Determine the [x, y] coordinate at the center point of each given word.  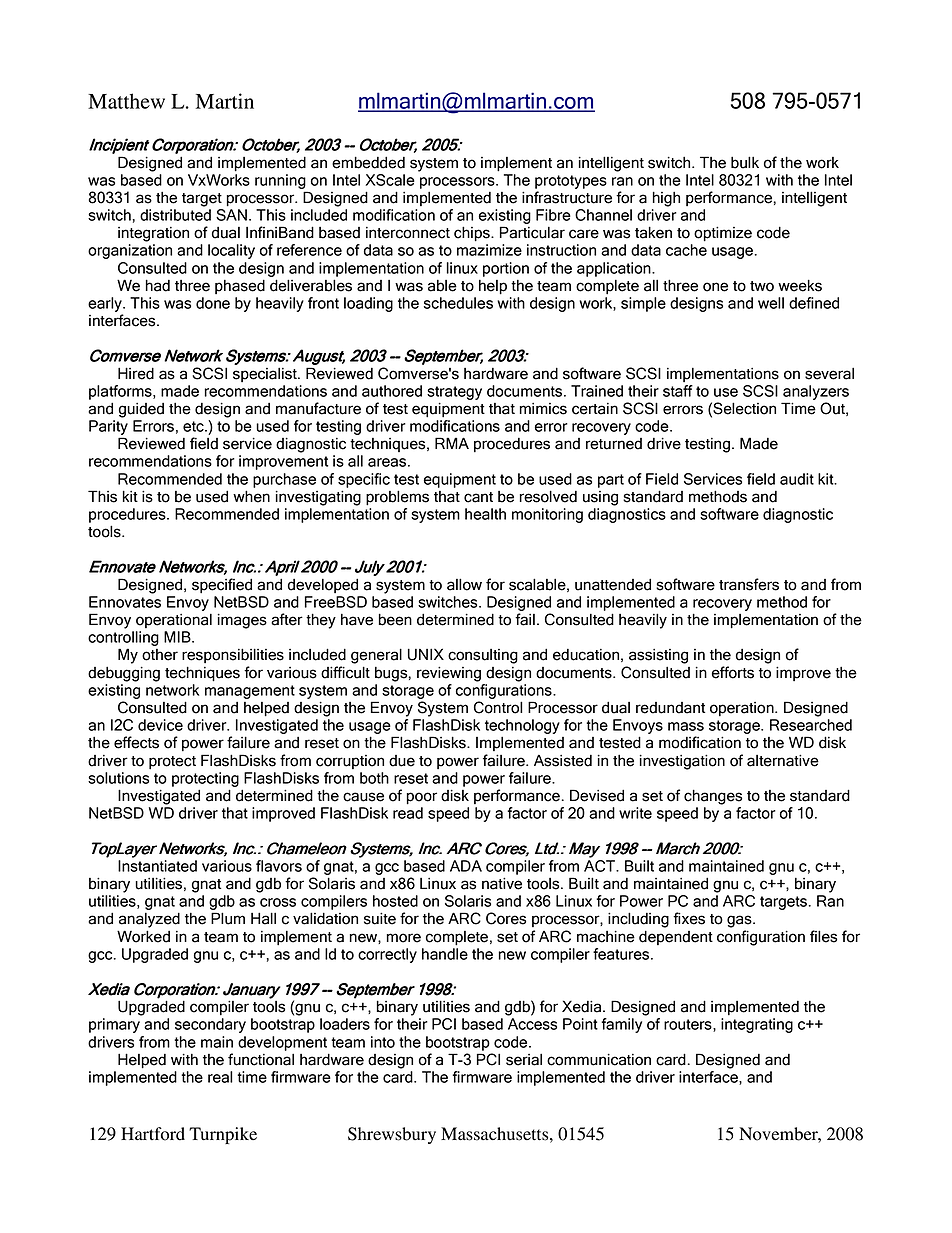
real [220, 1077]
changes [713, 797]
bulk [745, 162]
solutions [118, 778]
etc [194, 426]
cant [478, 497]
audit [797, 479]
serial [524, 1059]
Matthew [126, 101]
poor [421, 798]
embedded [368, 162]
